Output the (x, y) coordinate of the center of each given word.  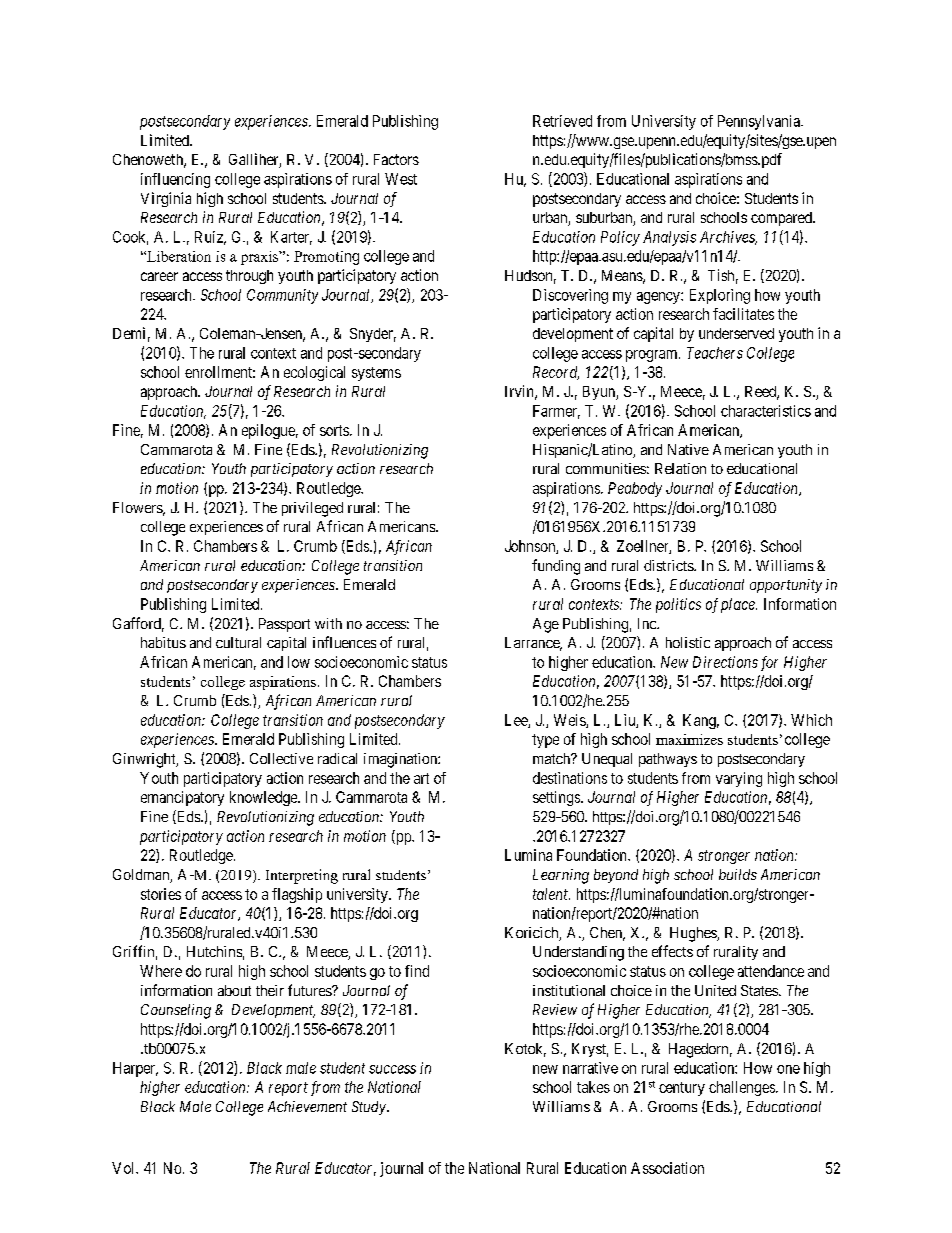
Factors (396, 159)
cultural (238, 642)
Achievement (307, 1106)
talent (551, 894)
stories (161, 894)
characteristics (766, 411)
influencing (175, 180)
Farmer (556, 412)
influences (344, 642)
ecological (314, 373)
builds (738, 874)
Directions (725, 662)
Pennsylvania (760, 122)
